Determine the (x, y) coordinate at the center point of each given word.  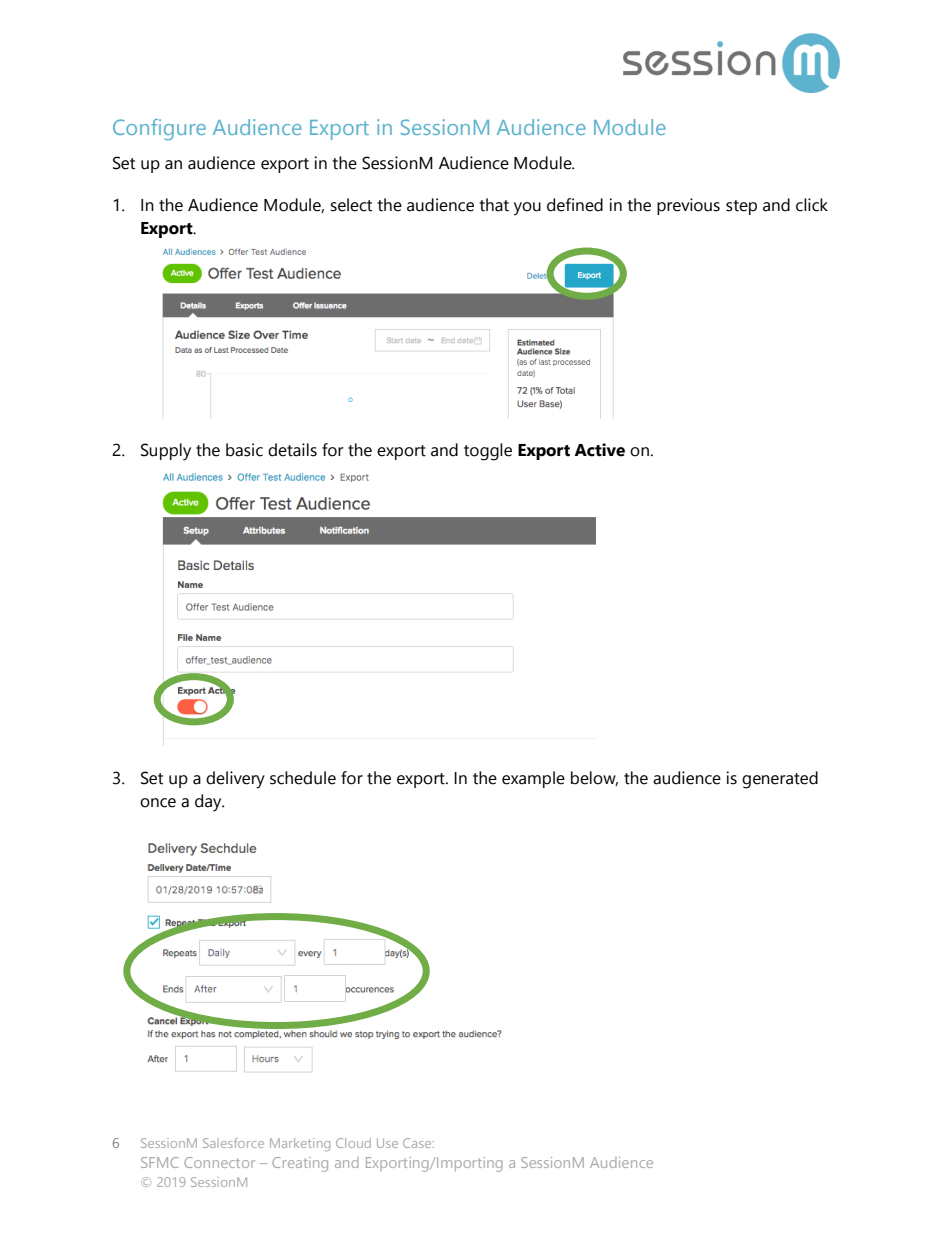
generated (780, 780)
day (209, 803)
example (533, 779)
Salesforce (233, 1143)
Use (387, 1143)
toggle (488, 452)
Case (418, 1143)
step (741, 207)
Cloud (353, 1143)
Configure (159, 129)
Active (599, 450)
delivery (235, 780)
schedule (303, 778)
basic (244, 450)
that (494, 205)
